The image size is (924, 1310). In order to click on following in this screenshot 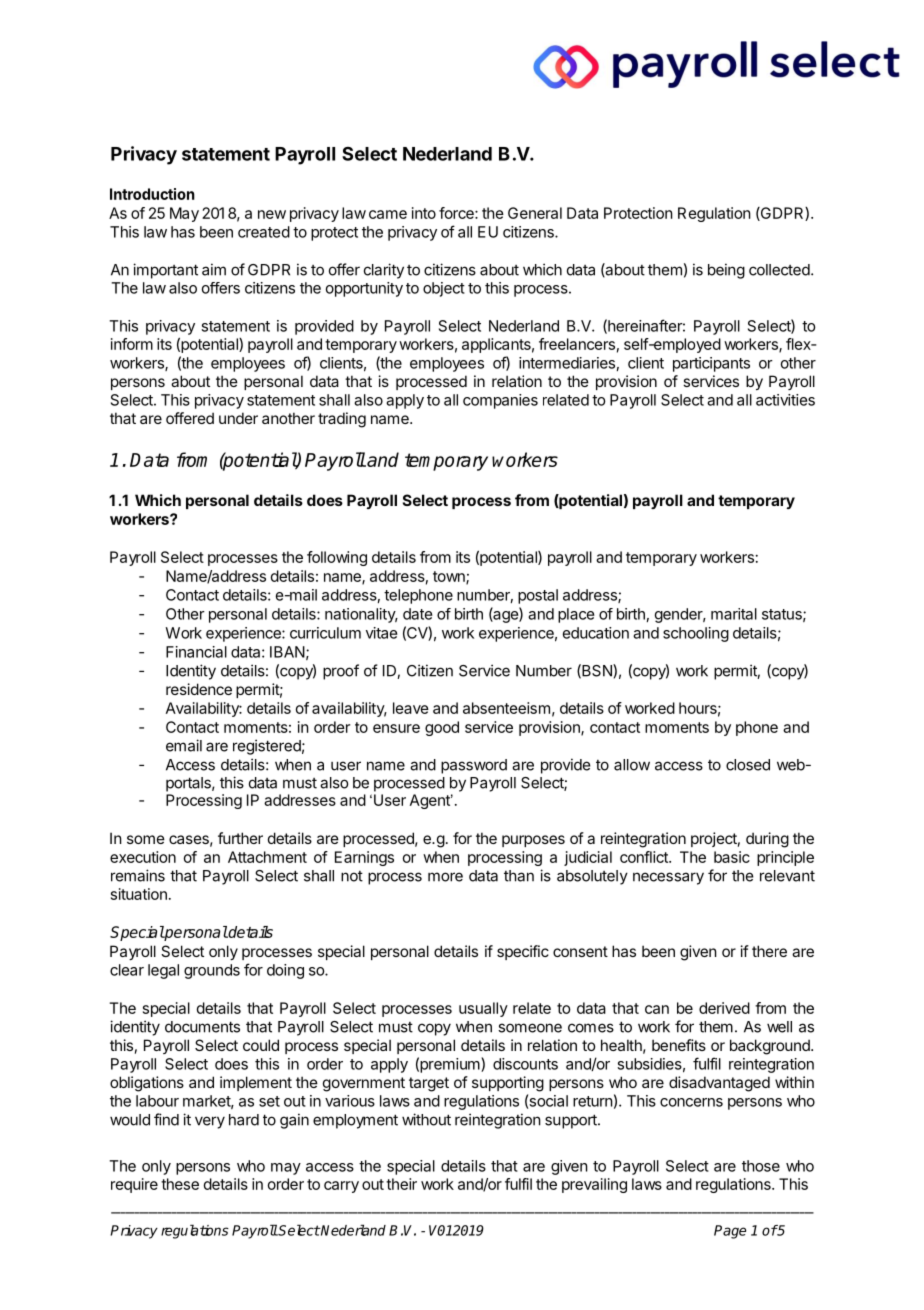, I will do `click(337, 558)`.
